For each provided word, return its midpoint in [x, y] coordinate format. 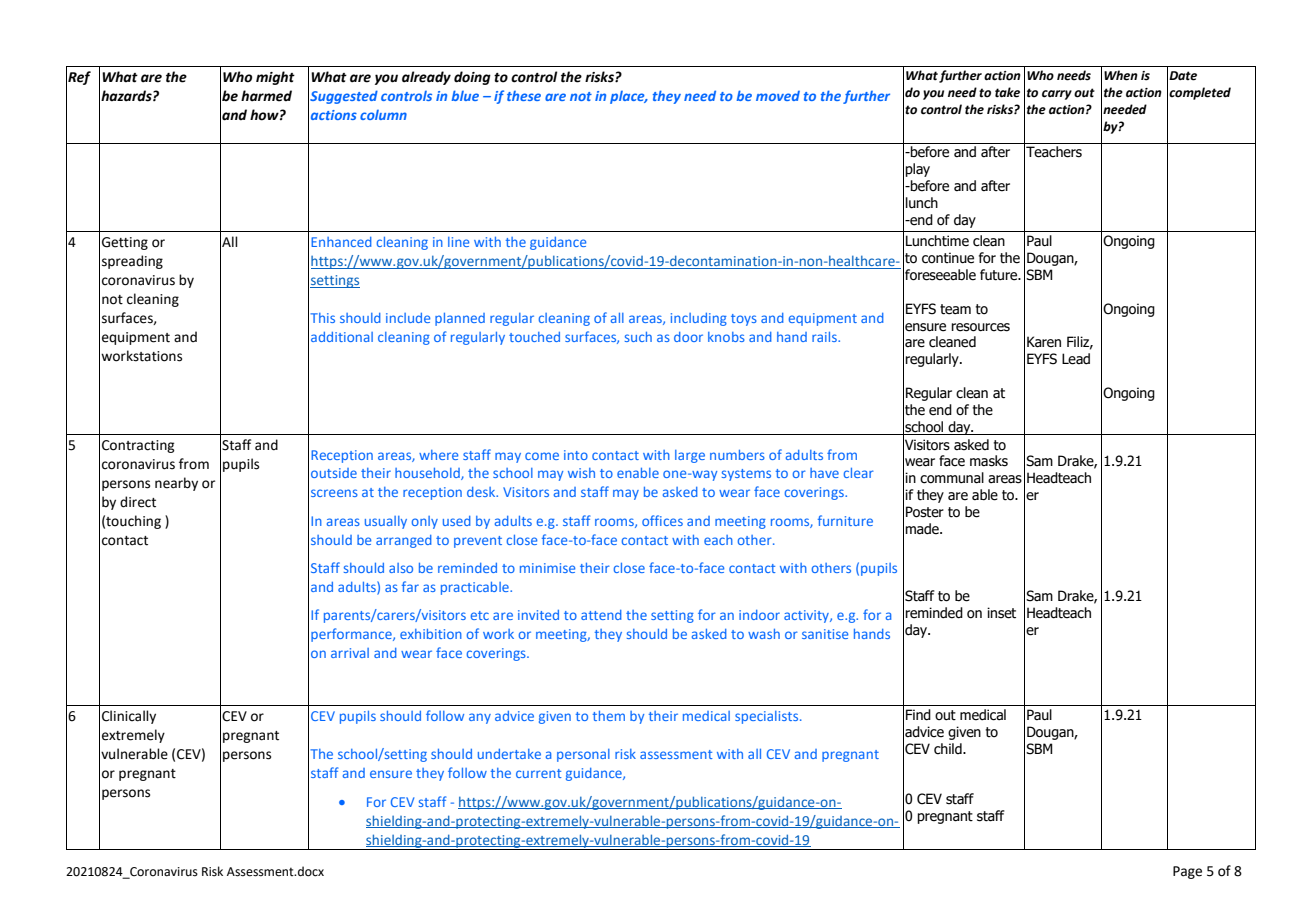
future [1000, 275]
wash [764, 634]
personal [583, 755]
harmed [266, 96]
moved [778, 96]
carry [1057, 95]
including [699, 319]
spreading [132, 262]
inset [1001, 613]
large [690, 456]
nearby [176, 484]
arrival [350, 653]
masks [989, 461]
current [539, 773]
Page [1187, 872]
